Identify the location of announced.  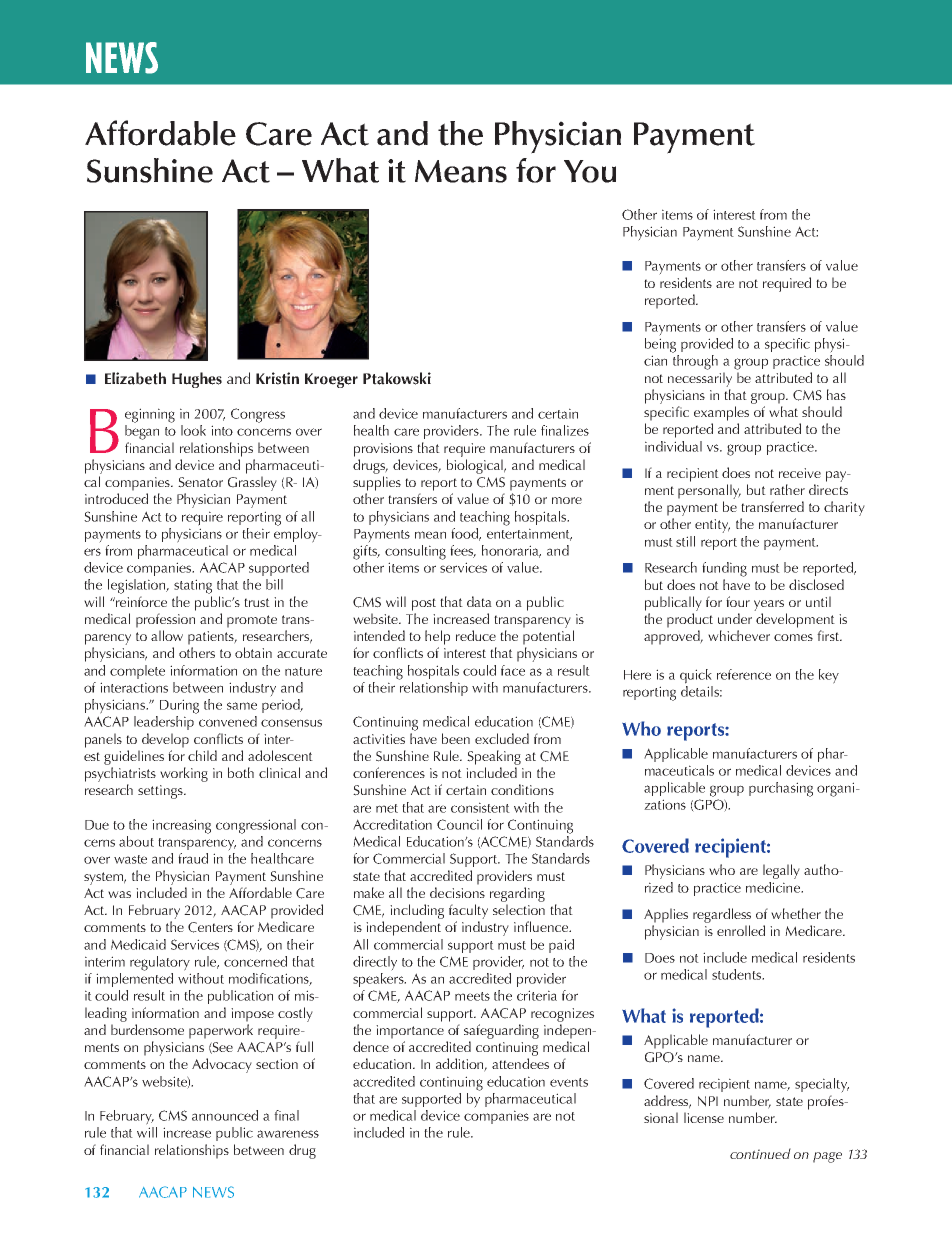
(225, 1115).
